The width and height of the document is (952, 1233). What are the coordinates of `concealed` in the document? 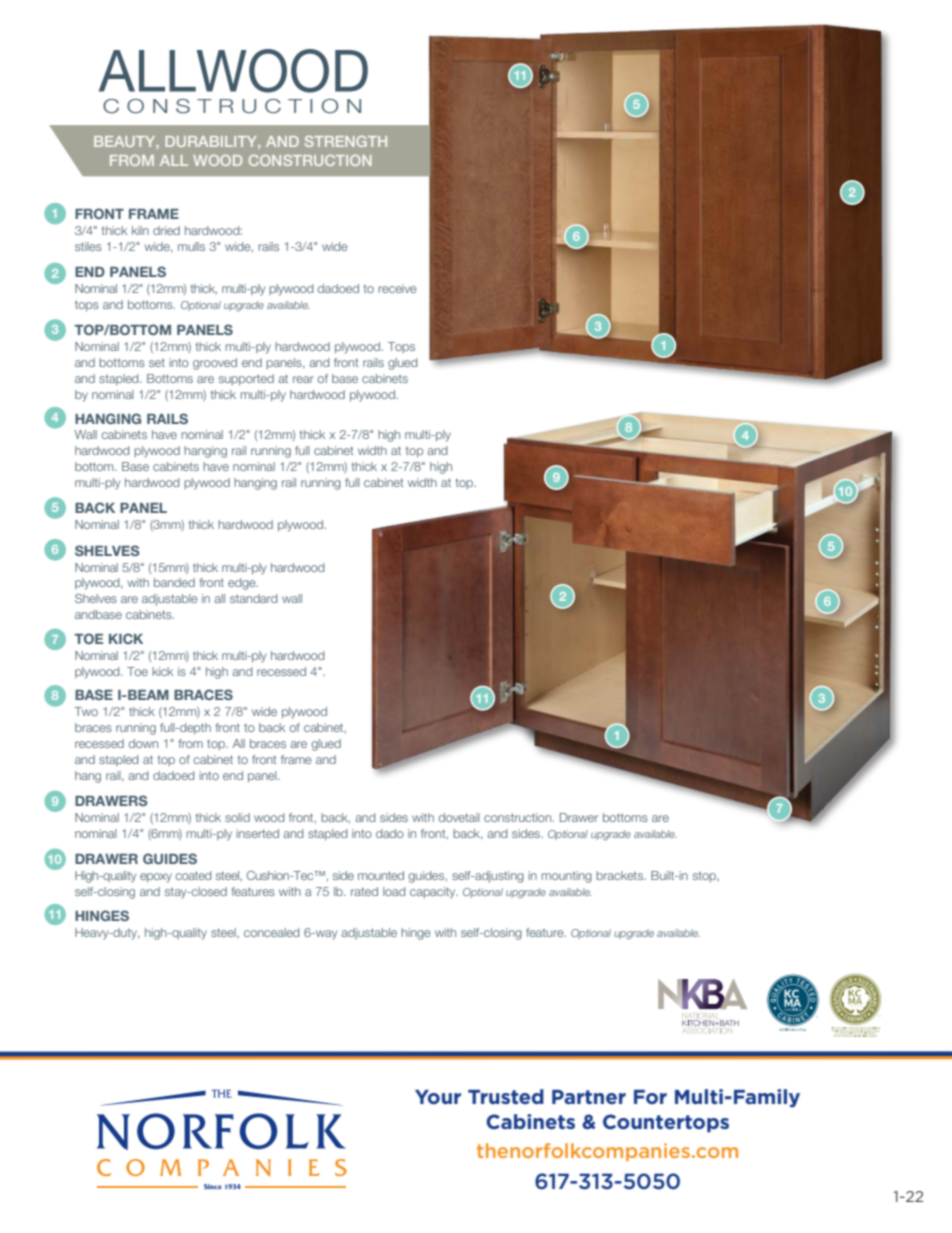 It's located at (271, 932).
